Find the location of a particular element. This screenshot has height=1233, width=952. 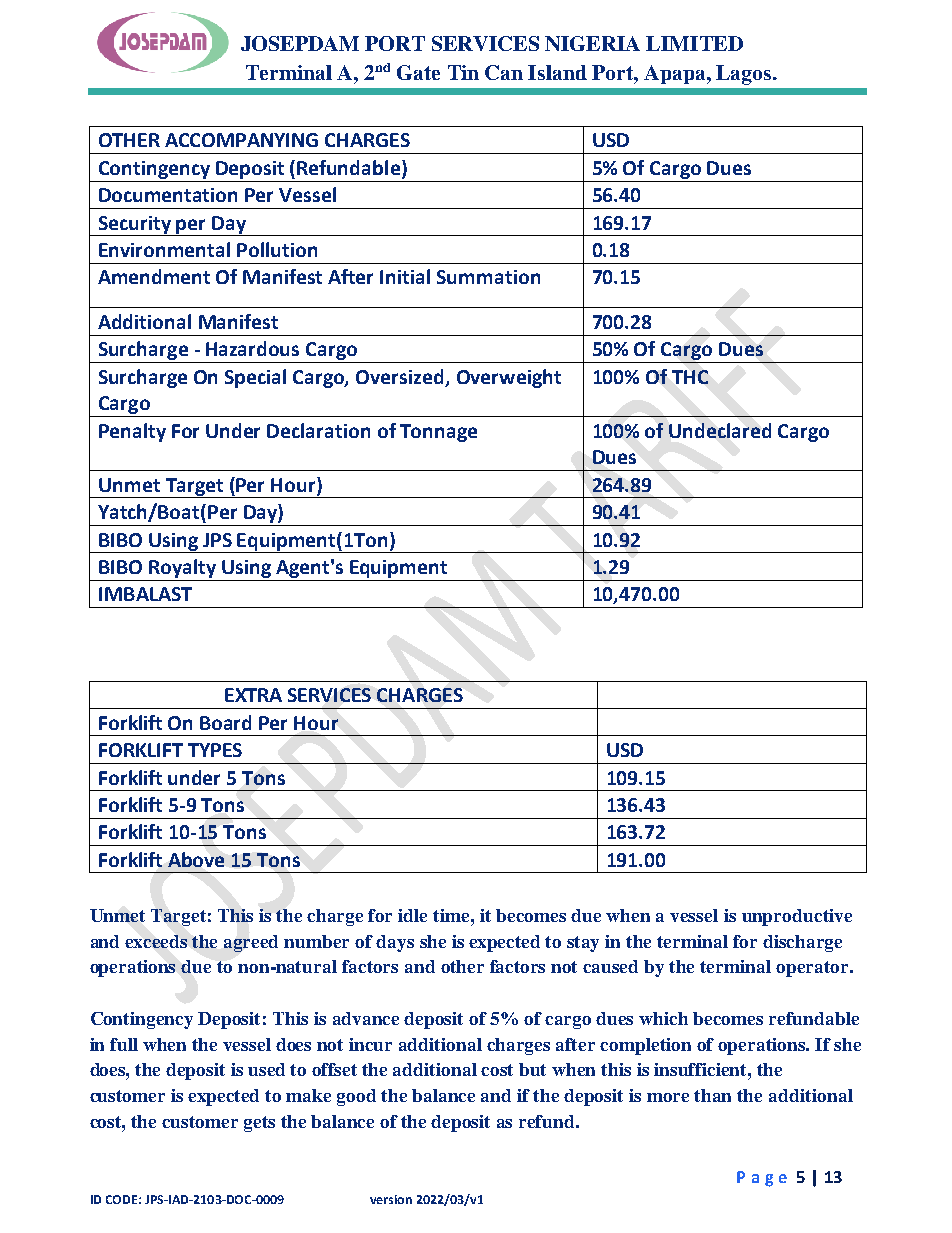

gets is located at coordinates (259, 1124).
